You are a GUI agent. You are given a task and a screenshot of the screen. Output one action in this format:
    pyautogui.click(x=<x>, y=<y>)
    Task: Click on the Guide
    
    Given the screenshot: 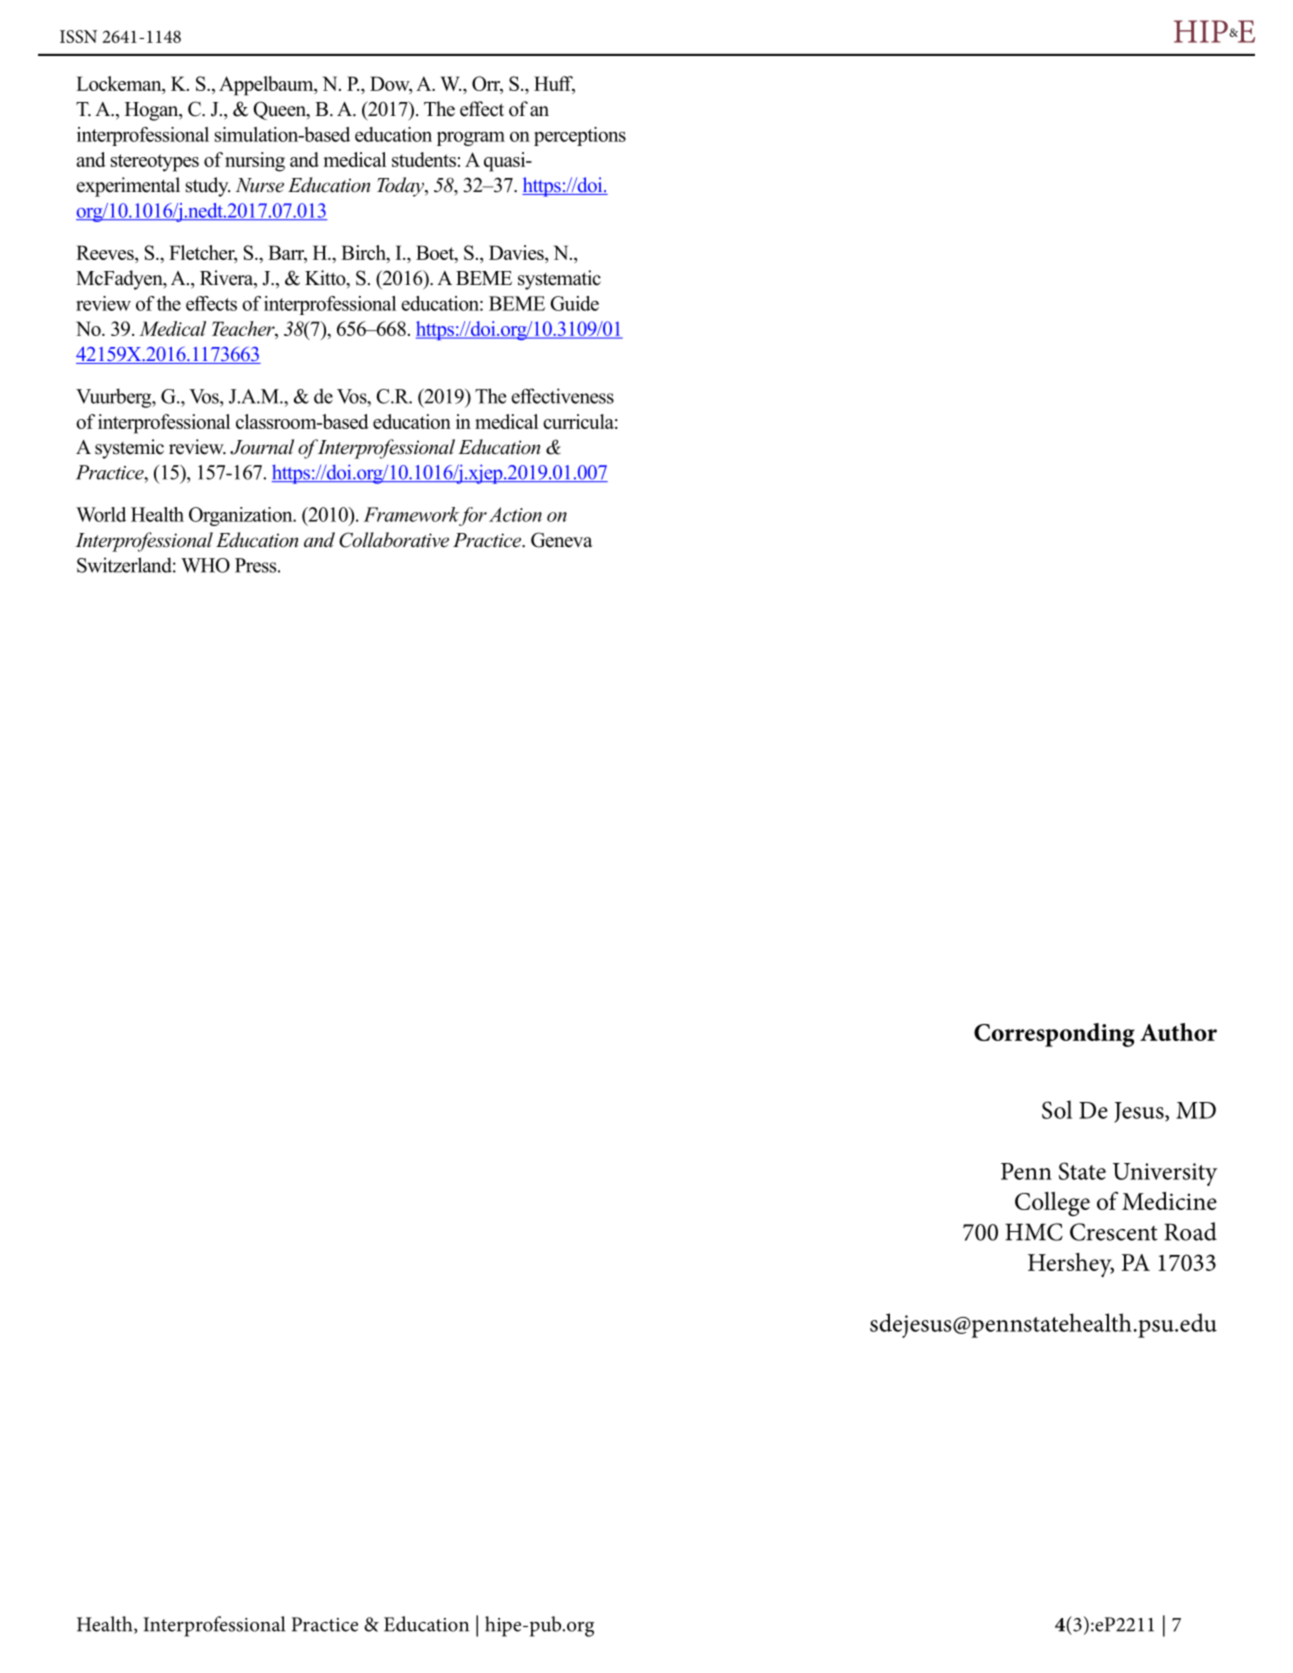 What is the action you would take?
    pyautogui.click(x=574, y=303)
